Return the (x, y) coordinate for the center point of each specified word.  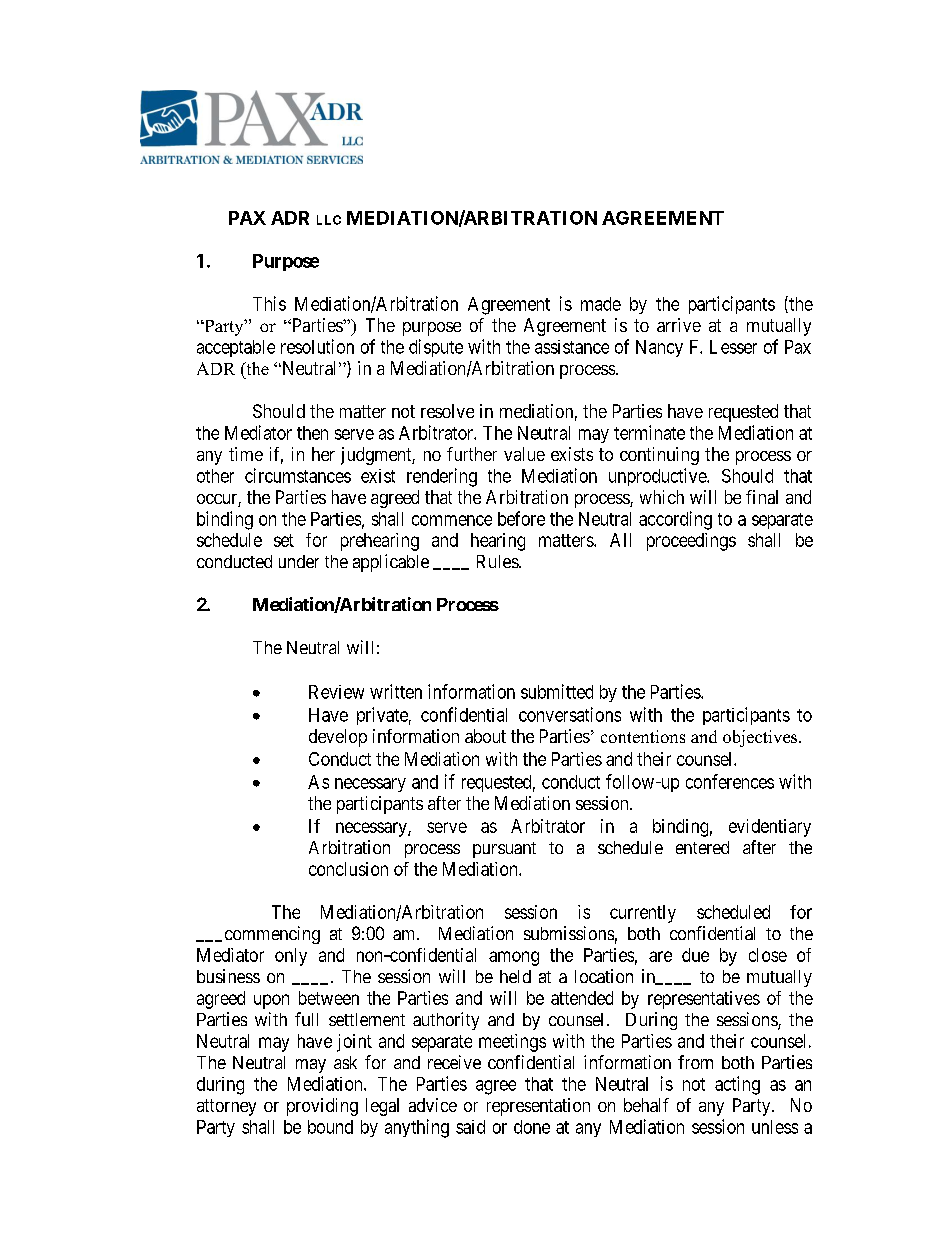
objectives (761, 738)
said (470, 1127)
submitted (557, 691)
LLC (329, 220)
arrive (679, 325)
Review (336, 692)
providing (322, 1107)
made (601, 304)
